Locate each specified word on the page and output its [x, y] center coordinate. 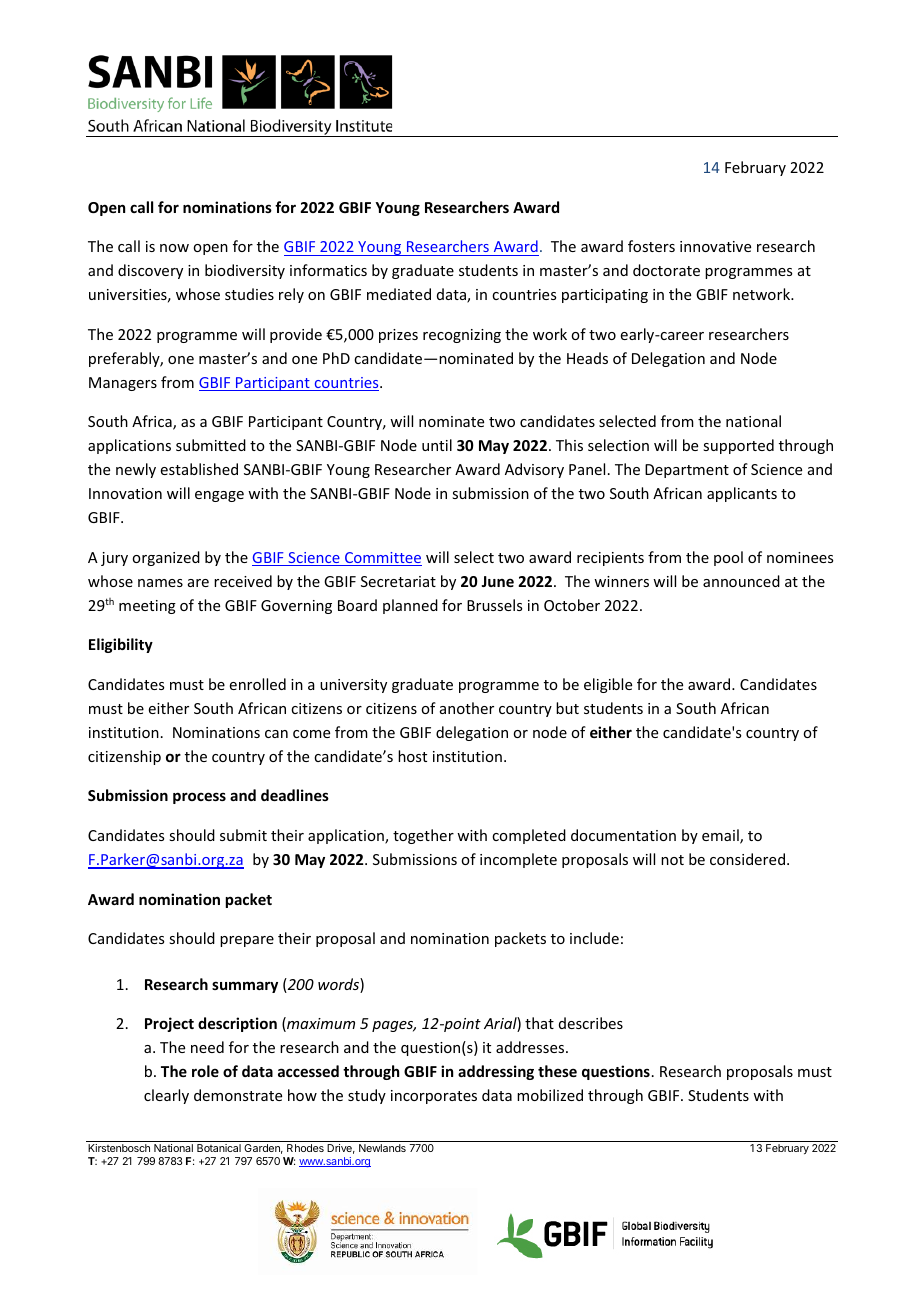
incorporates [434, 1097]
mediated [399, 294]
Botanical [219, 1148]
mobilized [550, 1095]
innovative [715, 246]
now [174, 248]
